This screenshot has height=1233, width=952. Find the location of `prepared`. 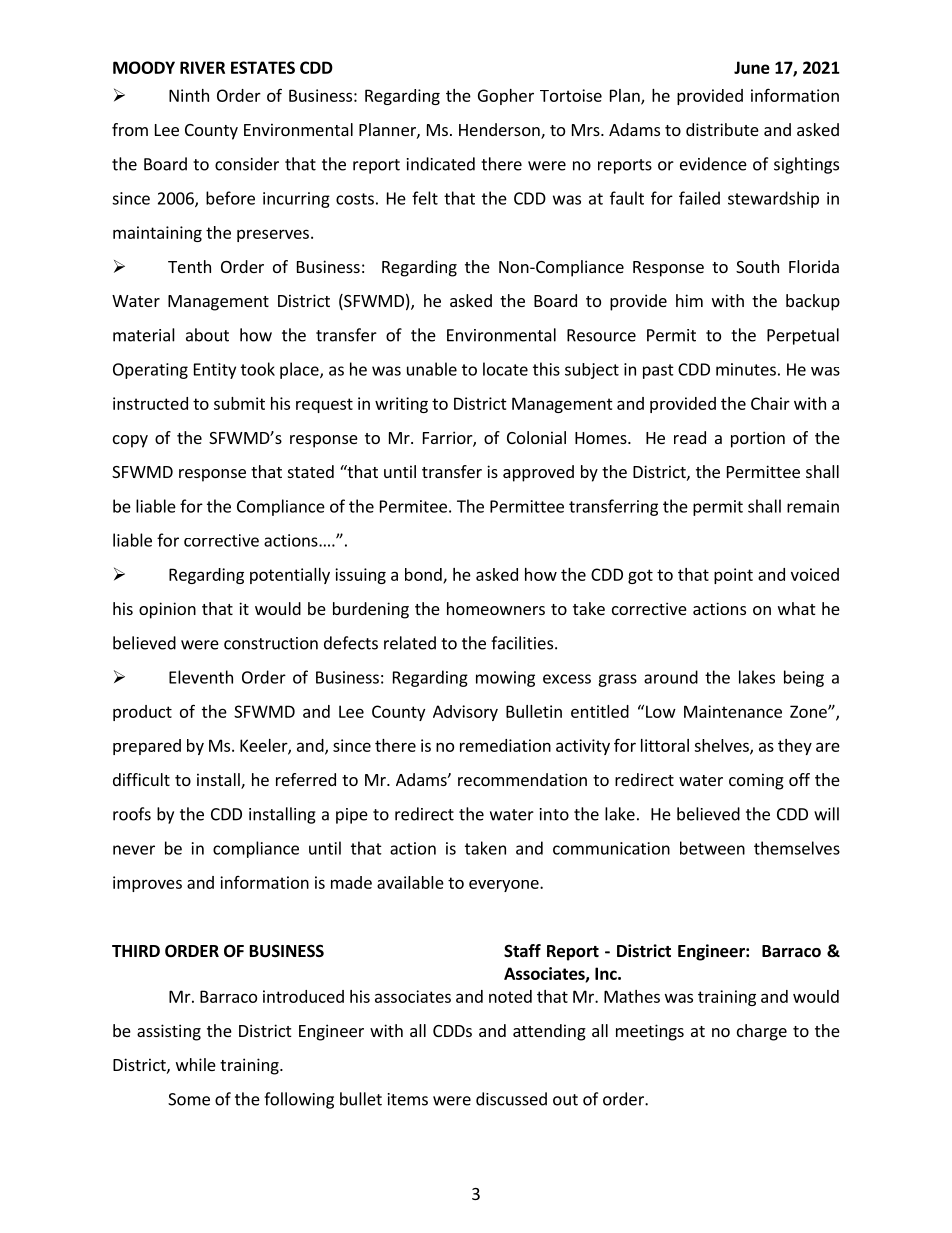

prepared is located at coordinates (147, 747).
